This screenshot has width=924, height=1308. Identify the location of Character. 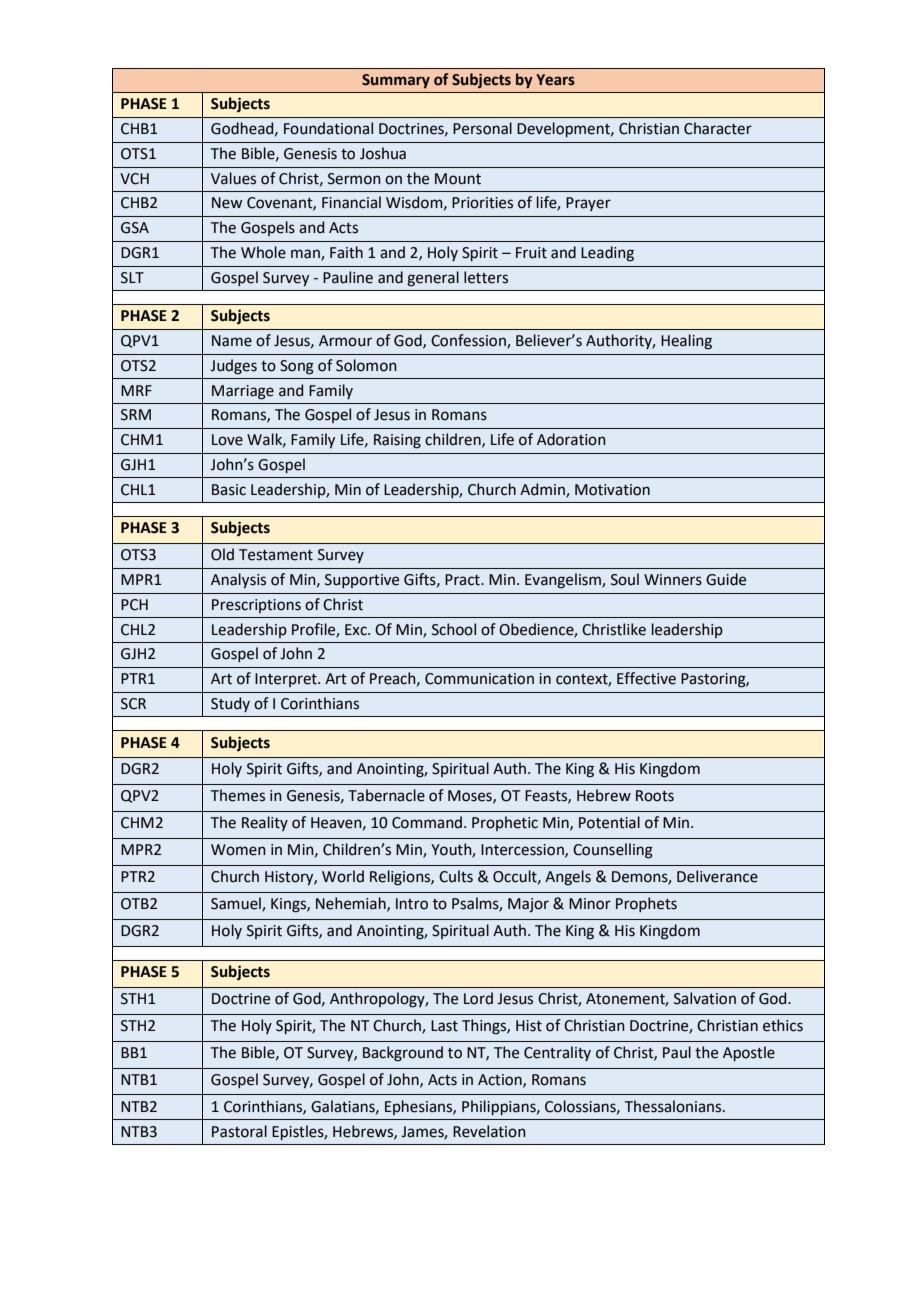
(718, 128).
